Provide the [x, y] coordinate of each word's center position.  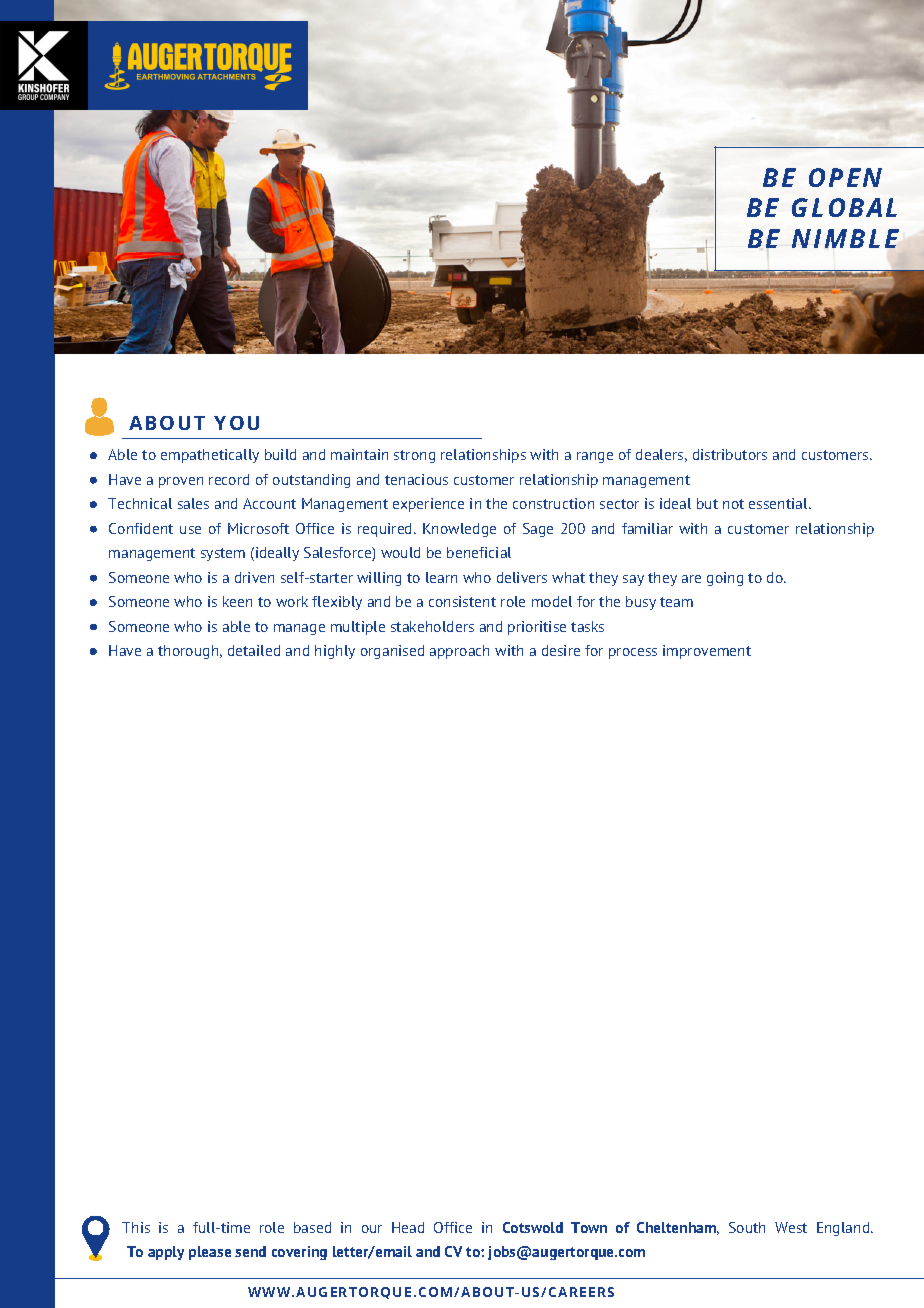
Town [589, 1227]
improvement [707, 652]
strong [414, 456]
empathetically [210, 456]
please [210, 1253]
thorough [189, 652]
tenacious [416, 479]
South [747, 1227]
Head [408, 1227]
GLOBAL [844, 207]
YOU [236, 423]
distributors [730, 454]
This [136, 1227]
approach [459, 652]
